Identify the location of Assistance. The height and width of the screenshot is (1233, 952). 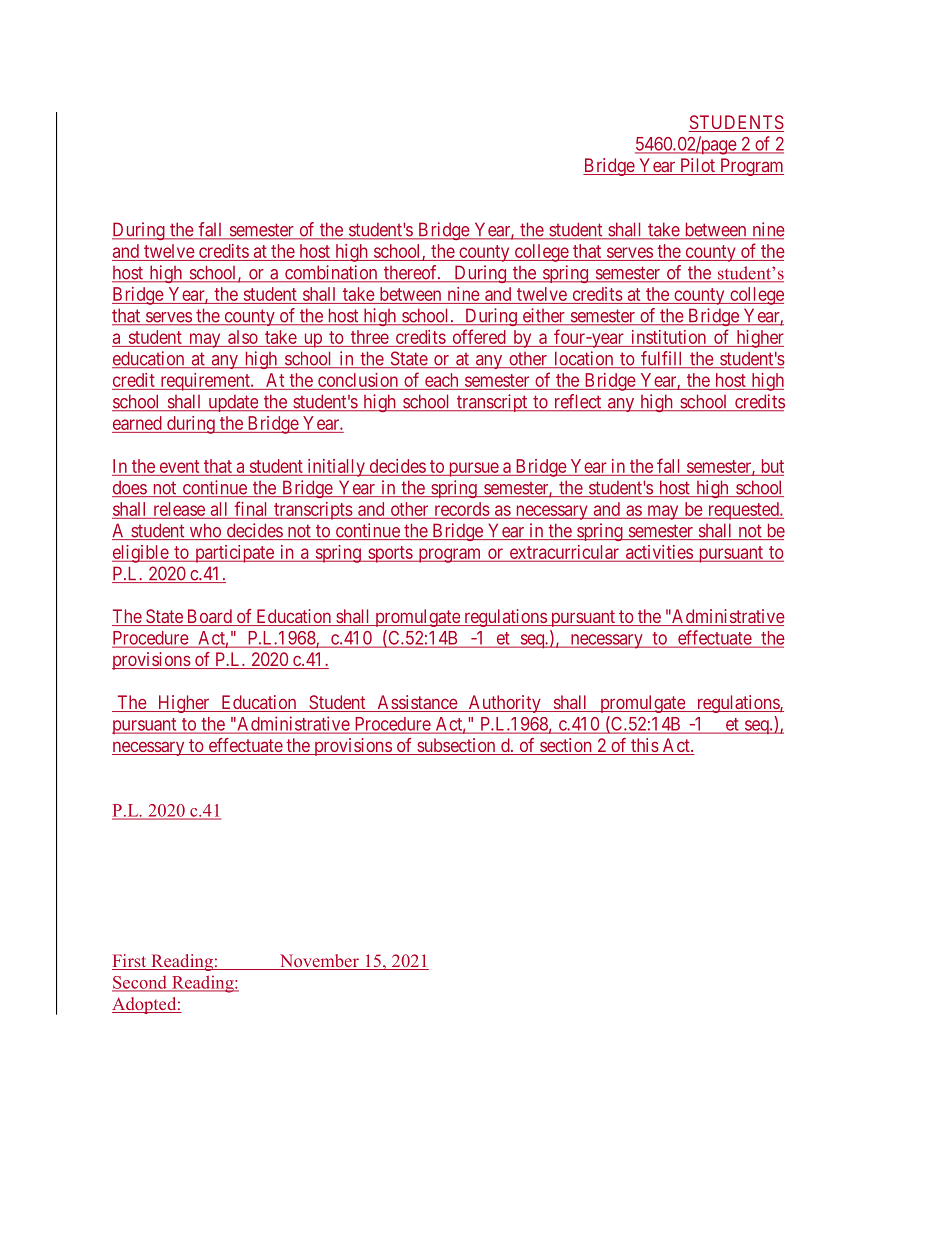
(417, 703).
